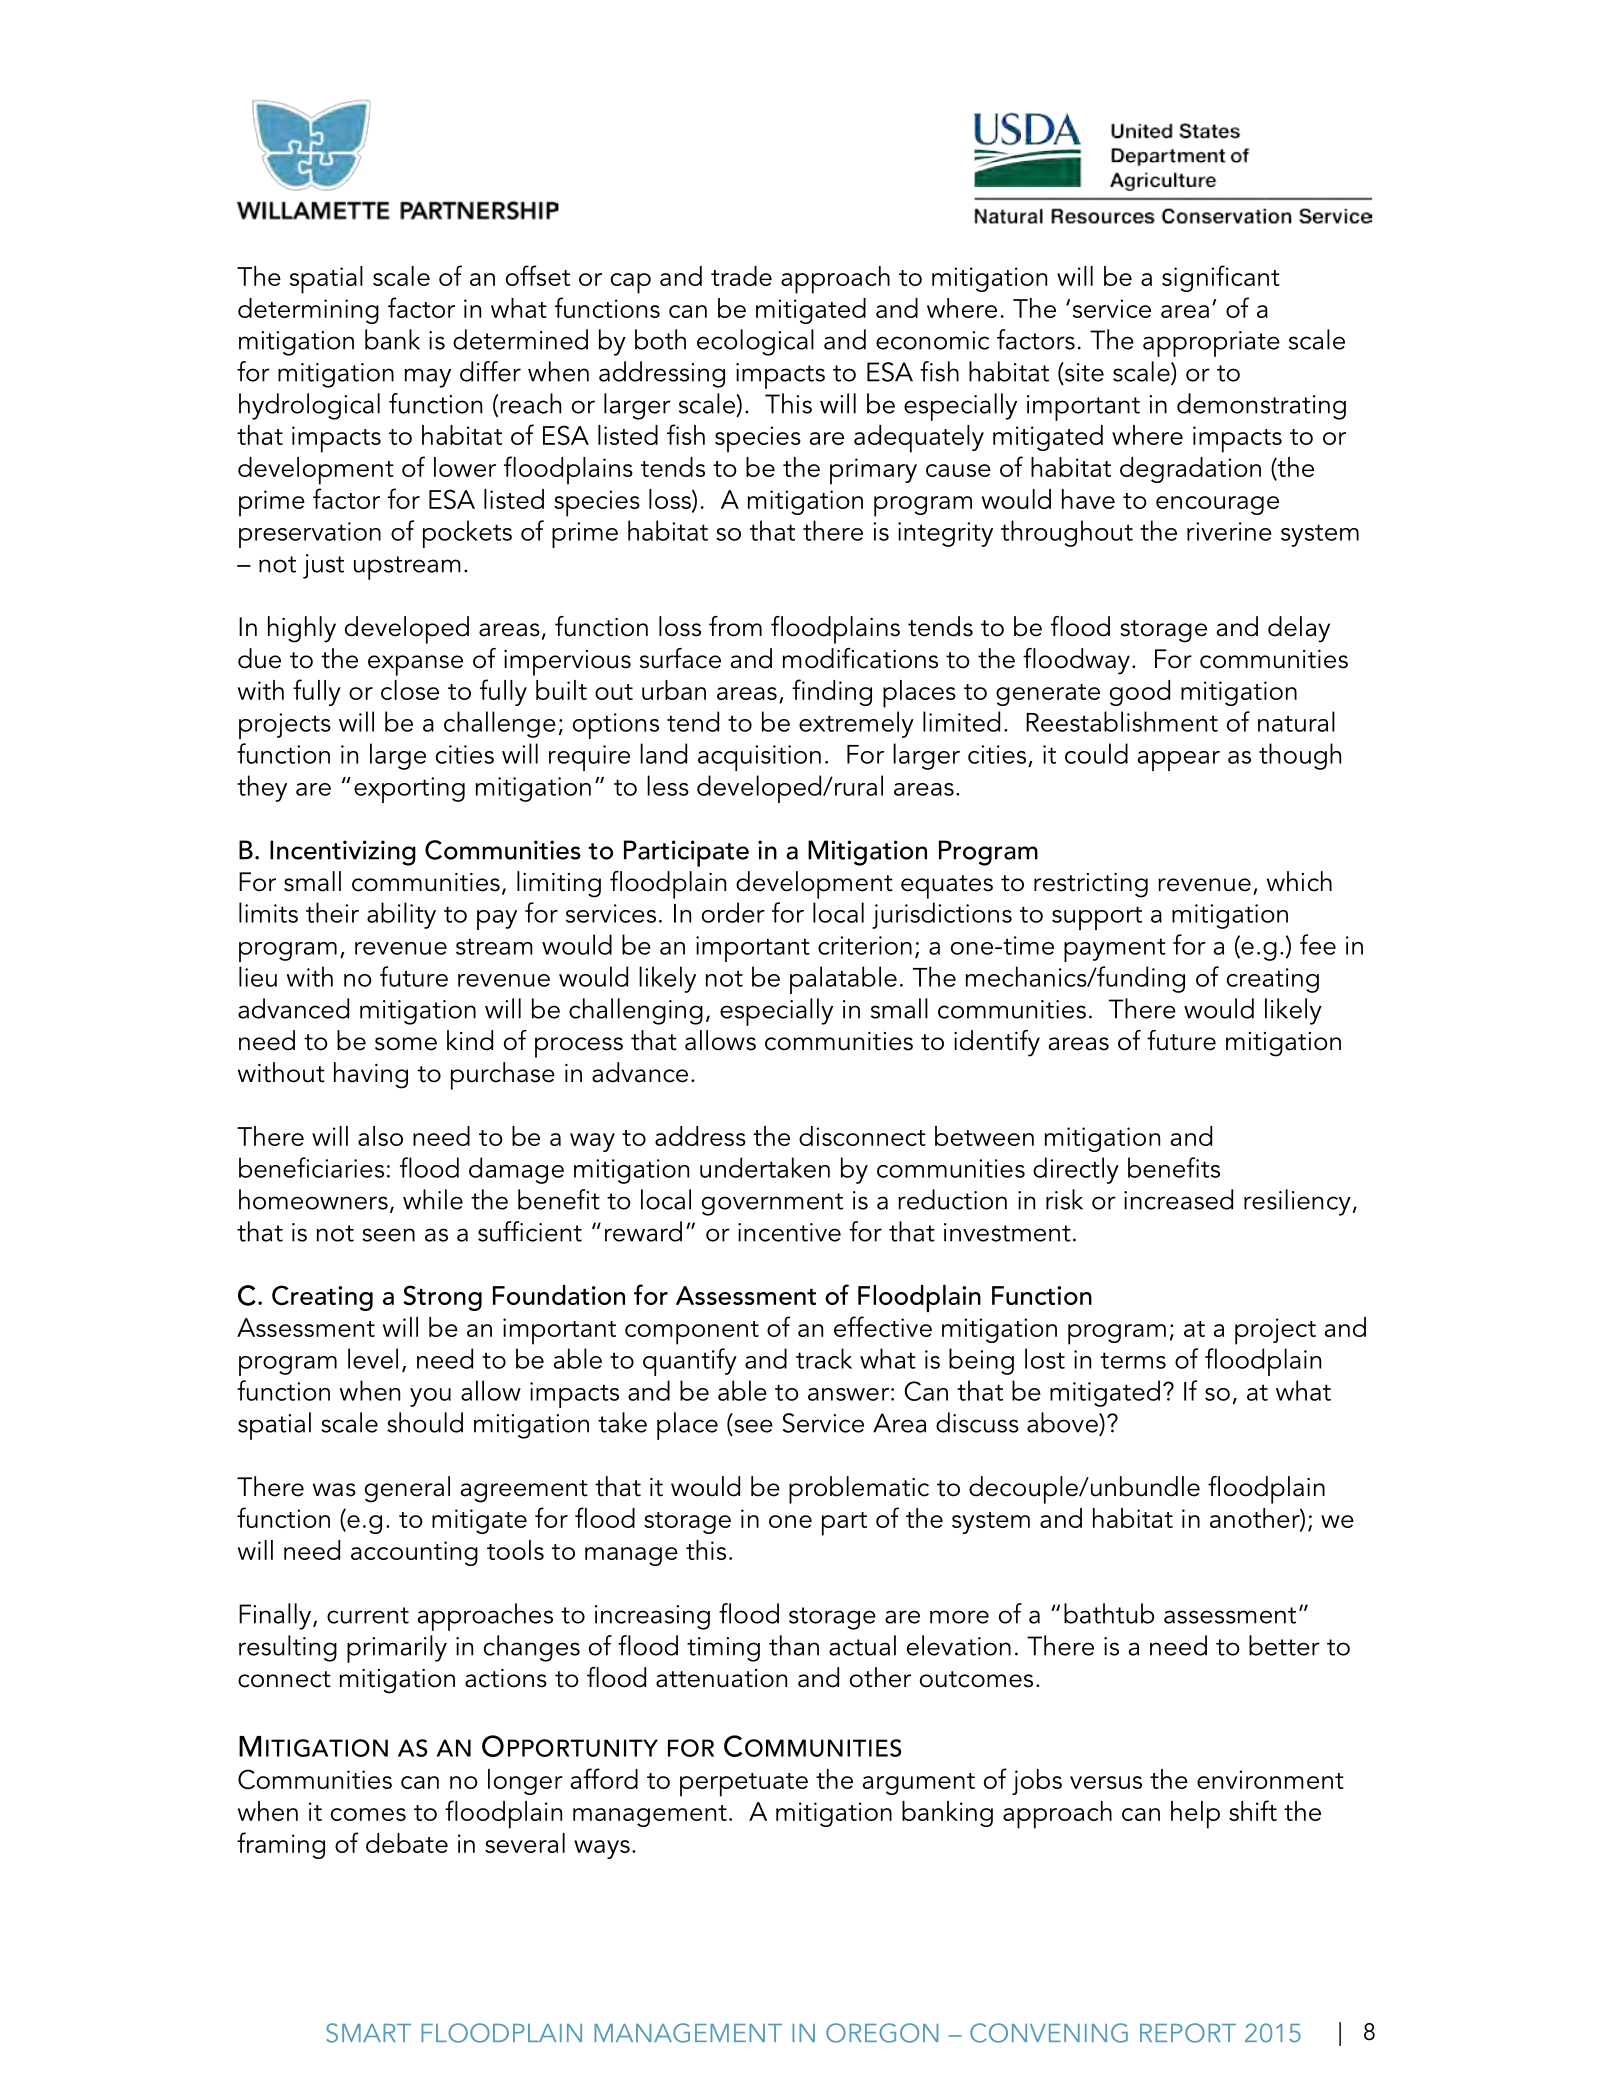  Describe the element at coordinates (368, 2033) in the image. I see `SMART` at that location.
